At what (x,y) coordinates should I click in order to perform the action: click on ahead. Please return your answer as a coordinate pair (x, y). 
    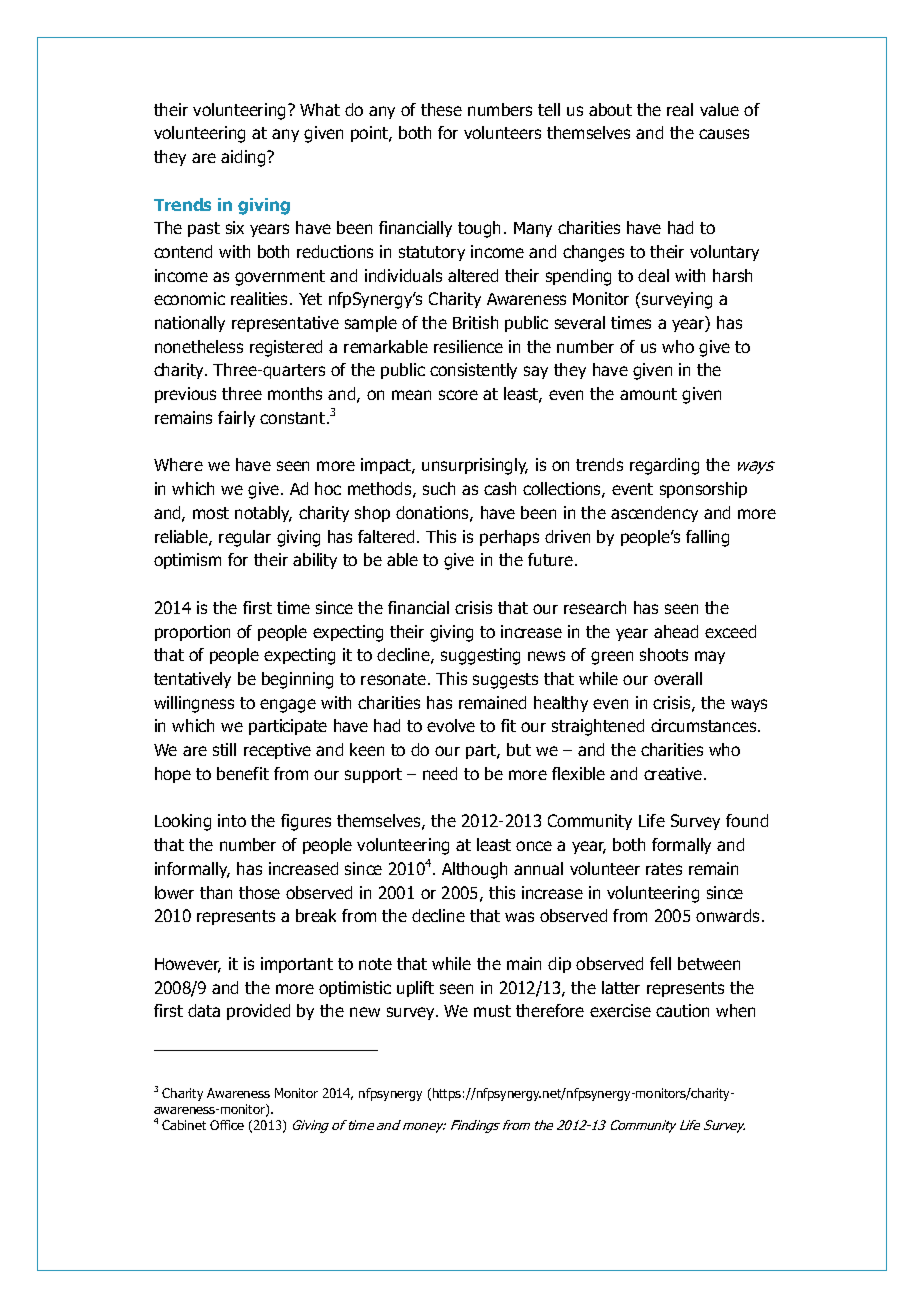
    Looking at the image, I should click on (676, 631).
